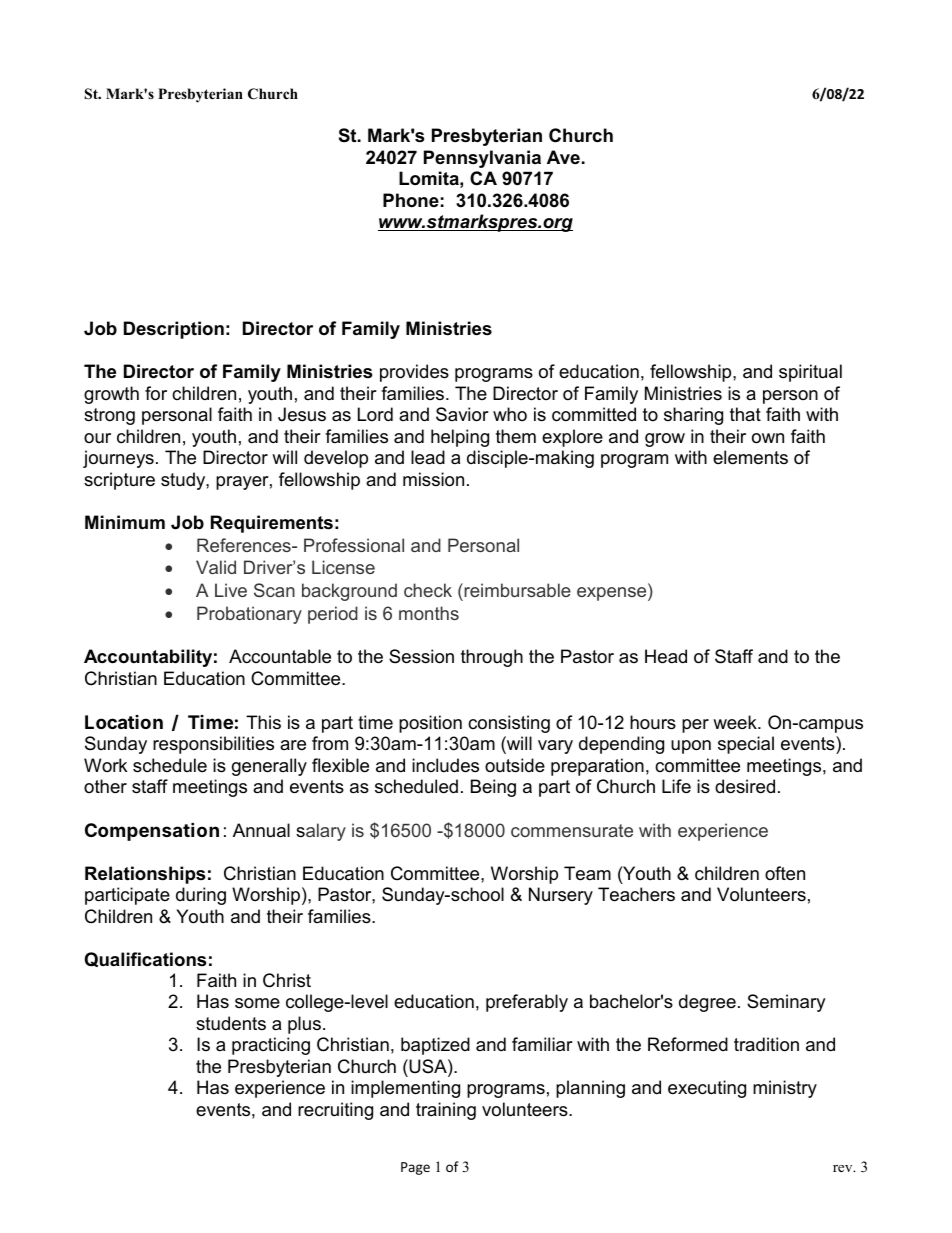  Describe the element at coordinates (493, 788) in the image. I see `Being` at that location.
